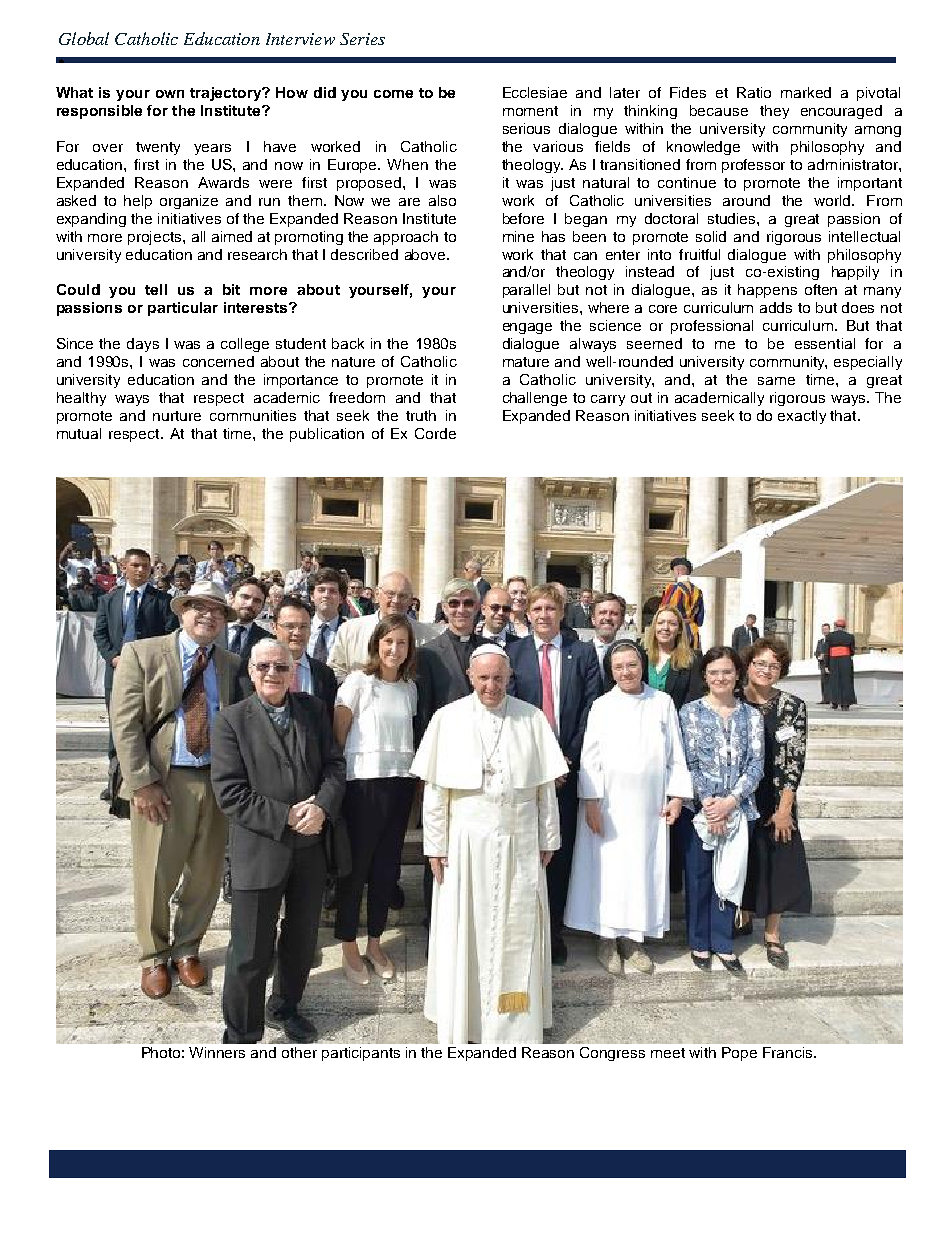 This document has height=1233, width=952. Describe the element at coordinates (802, 417) in the document. I see `exactly` at that location.
